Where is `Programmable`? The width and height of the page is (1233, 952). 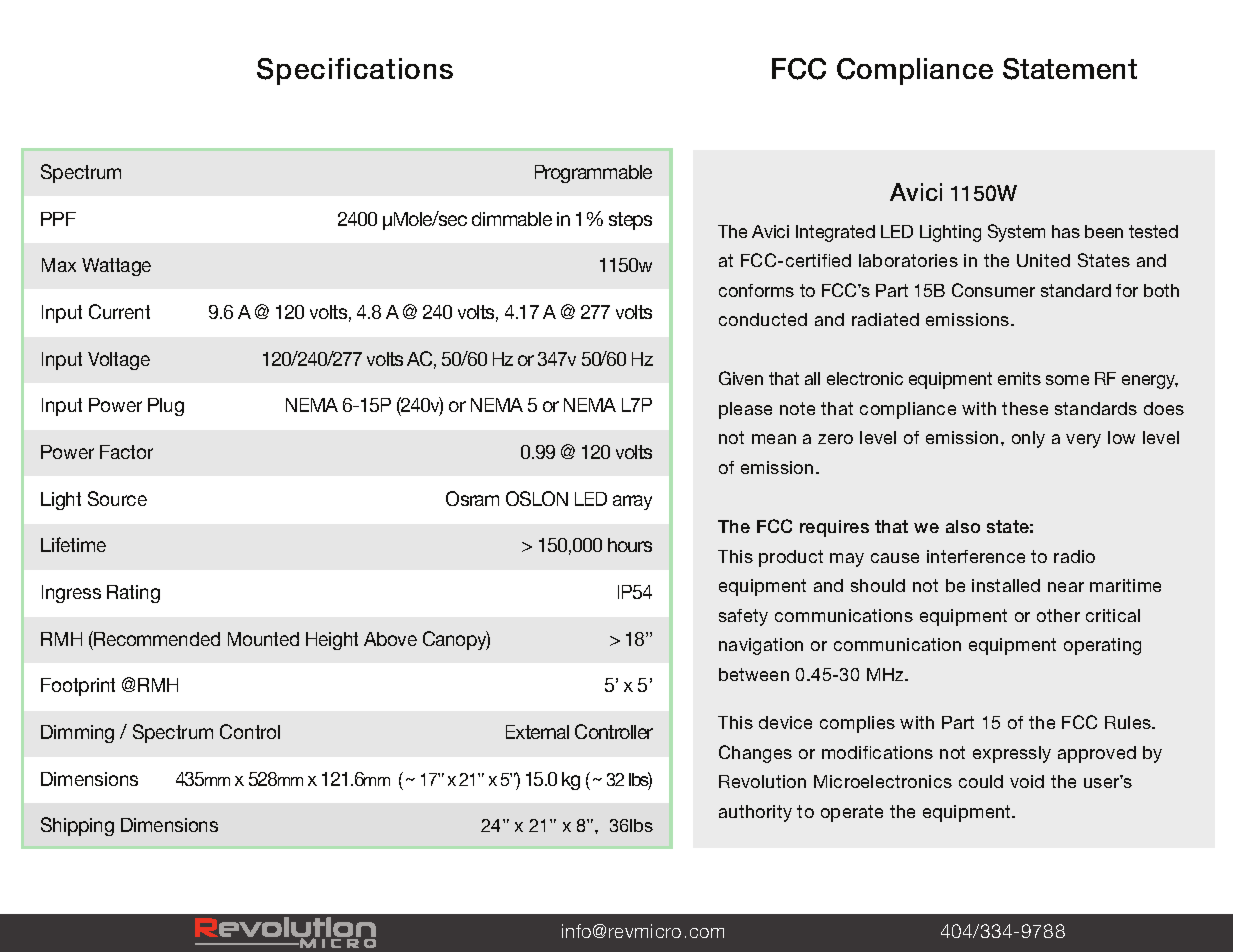 Programmable is located at coordinates (593, 174).
